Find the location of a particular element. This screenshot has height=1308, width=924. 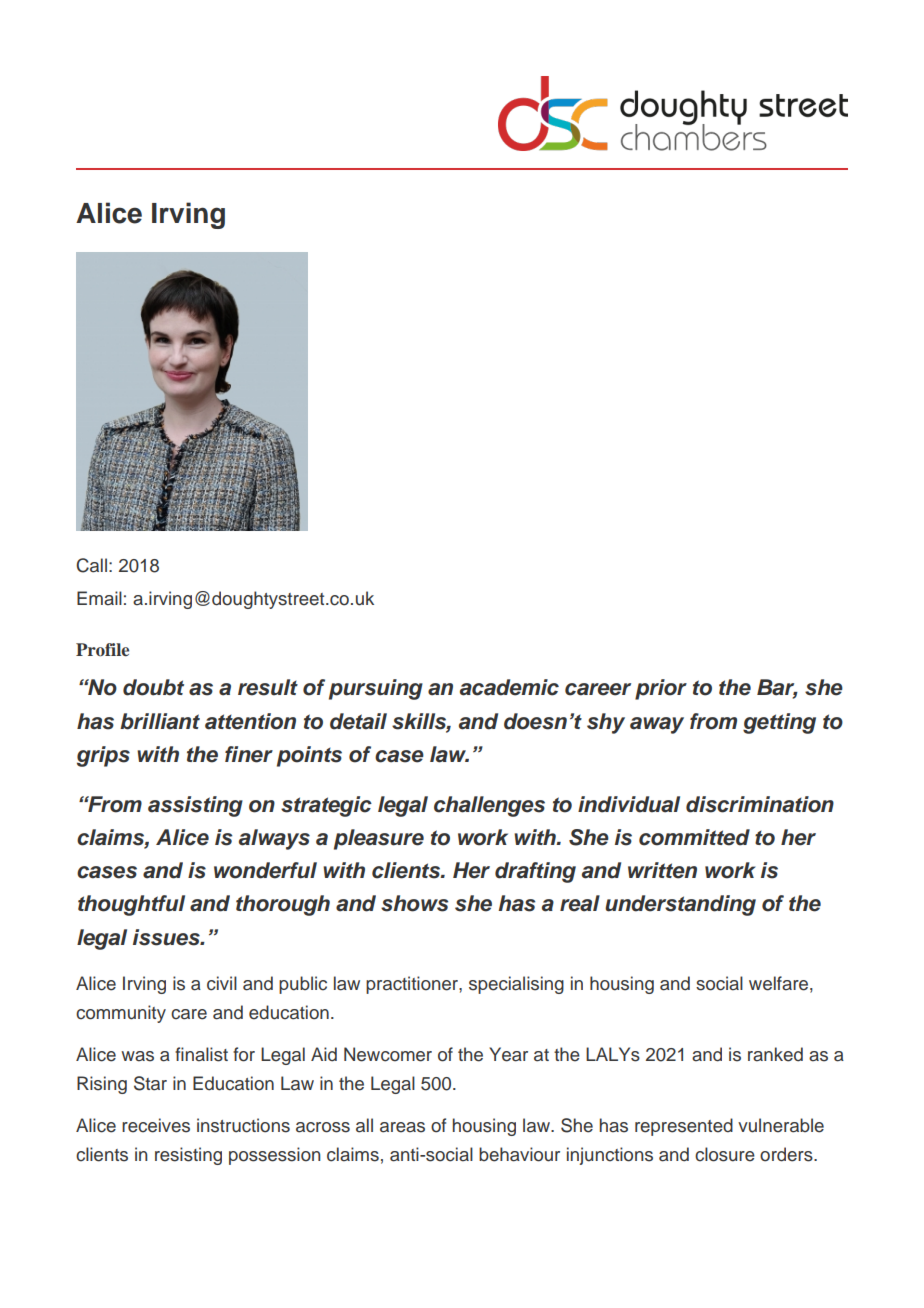

academic is located at coordinates (509, 687).
